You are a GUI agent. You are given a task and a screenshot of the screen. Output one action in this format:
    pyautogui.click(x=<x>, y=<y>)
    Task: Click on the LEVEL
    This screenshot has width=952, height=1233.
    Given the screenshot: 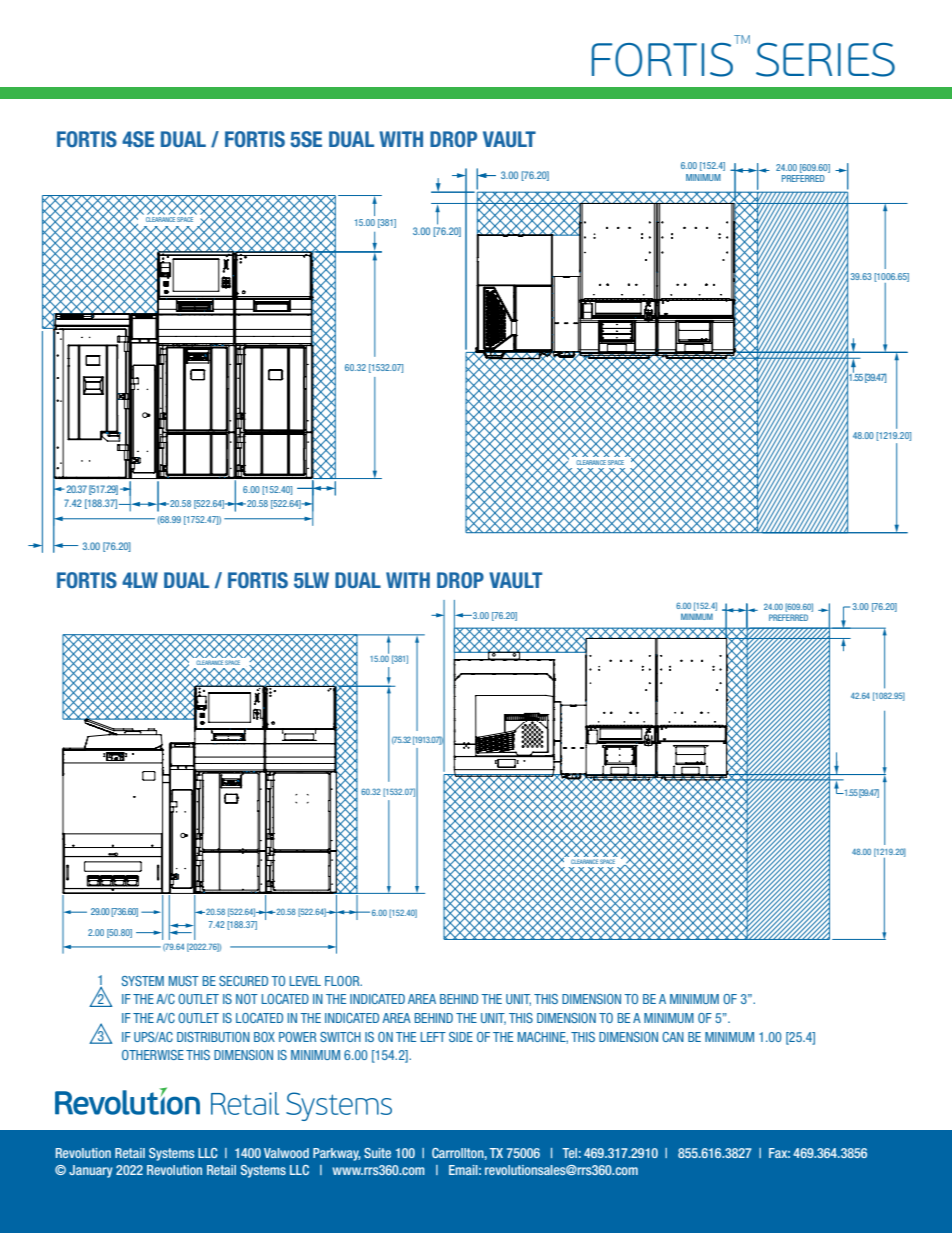 What is the action you would take?
    pyautogui.click(x=305, y=981)
